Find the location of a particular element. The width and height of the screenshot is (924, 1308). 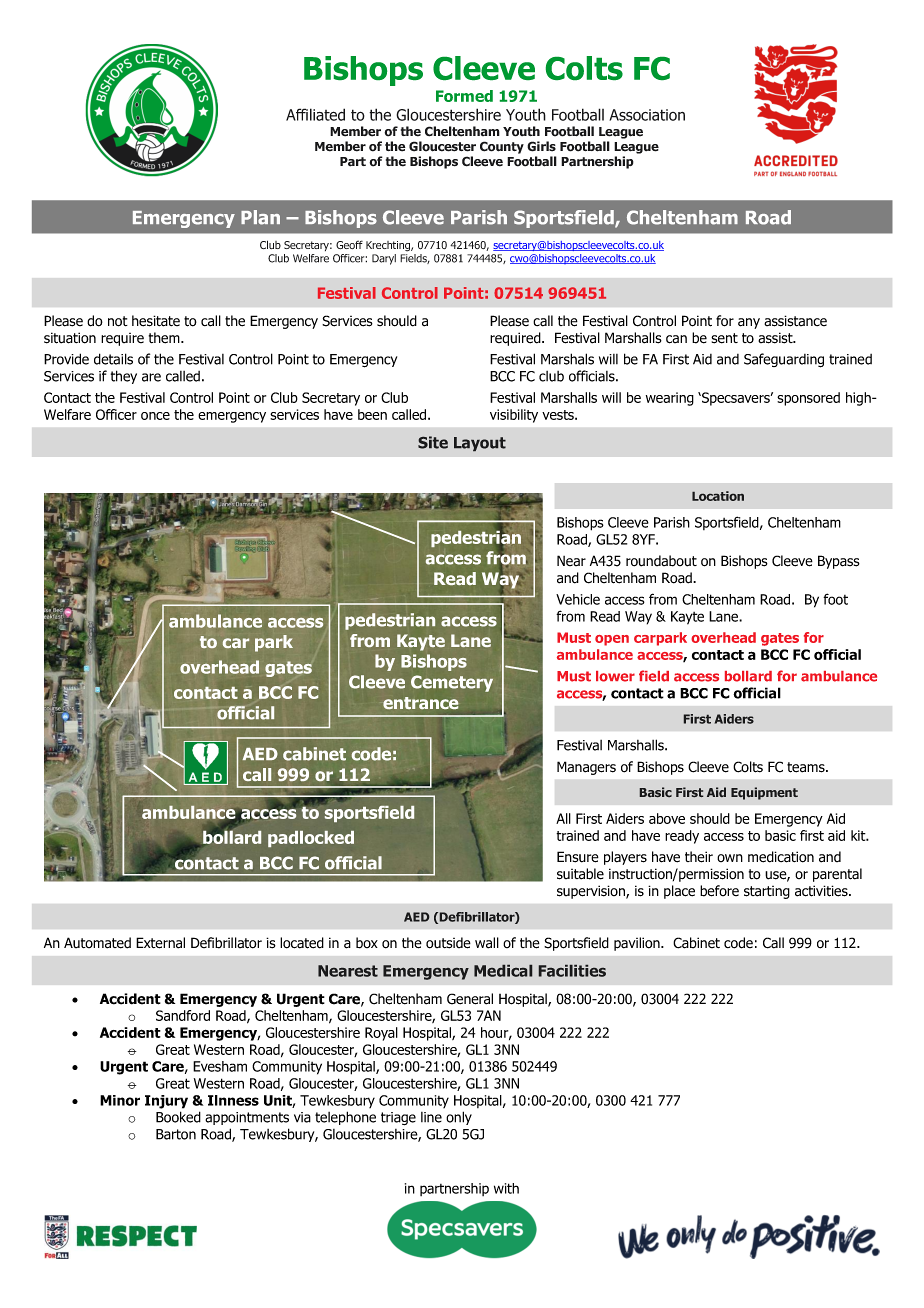

Barton is located at coordinates (176, 1134).
